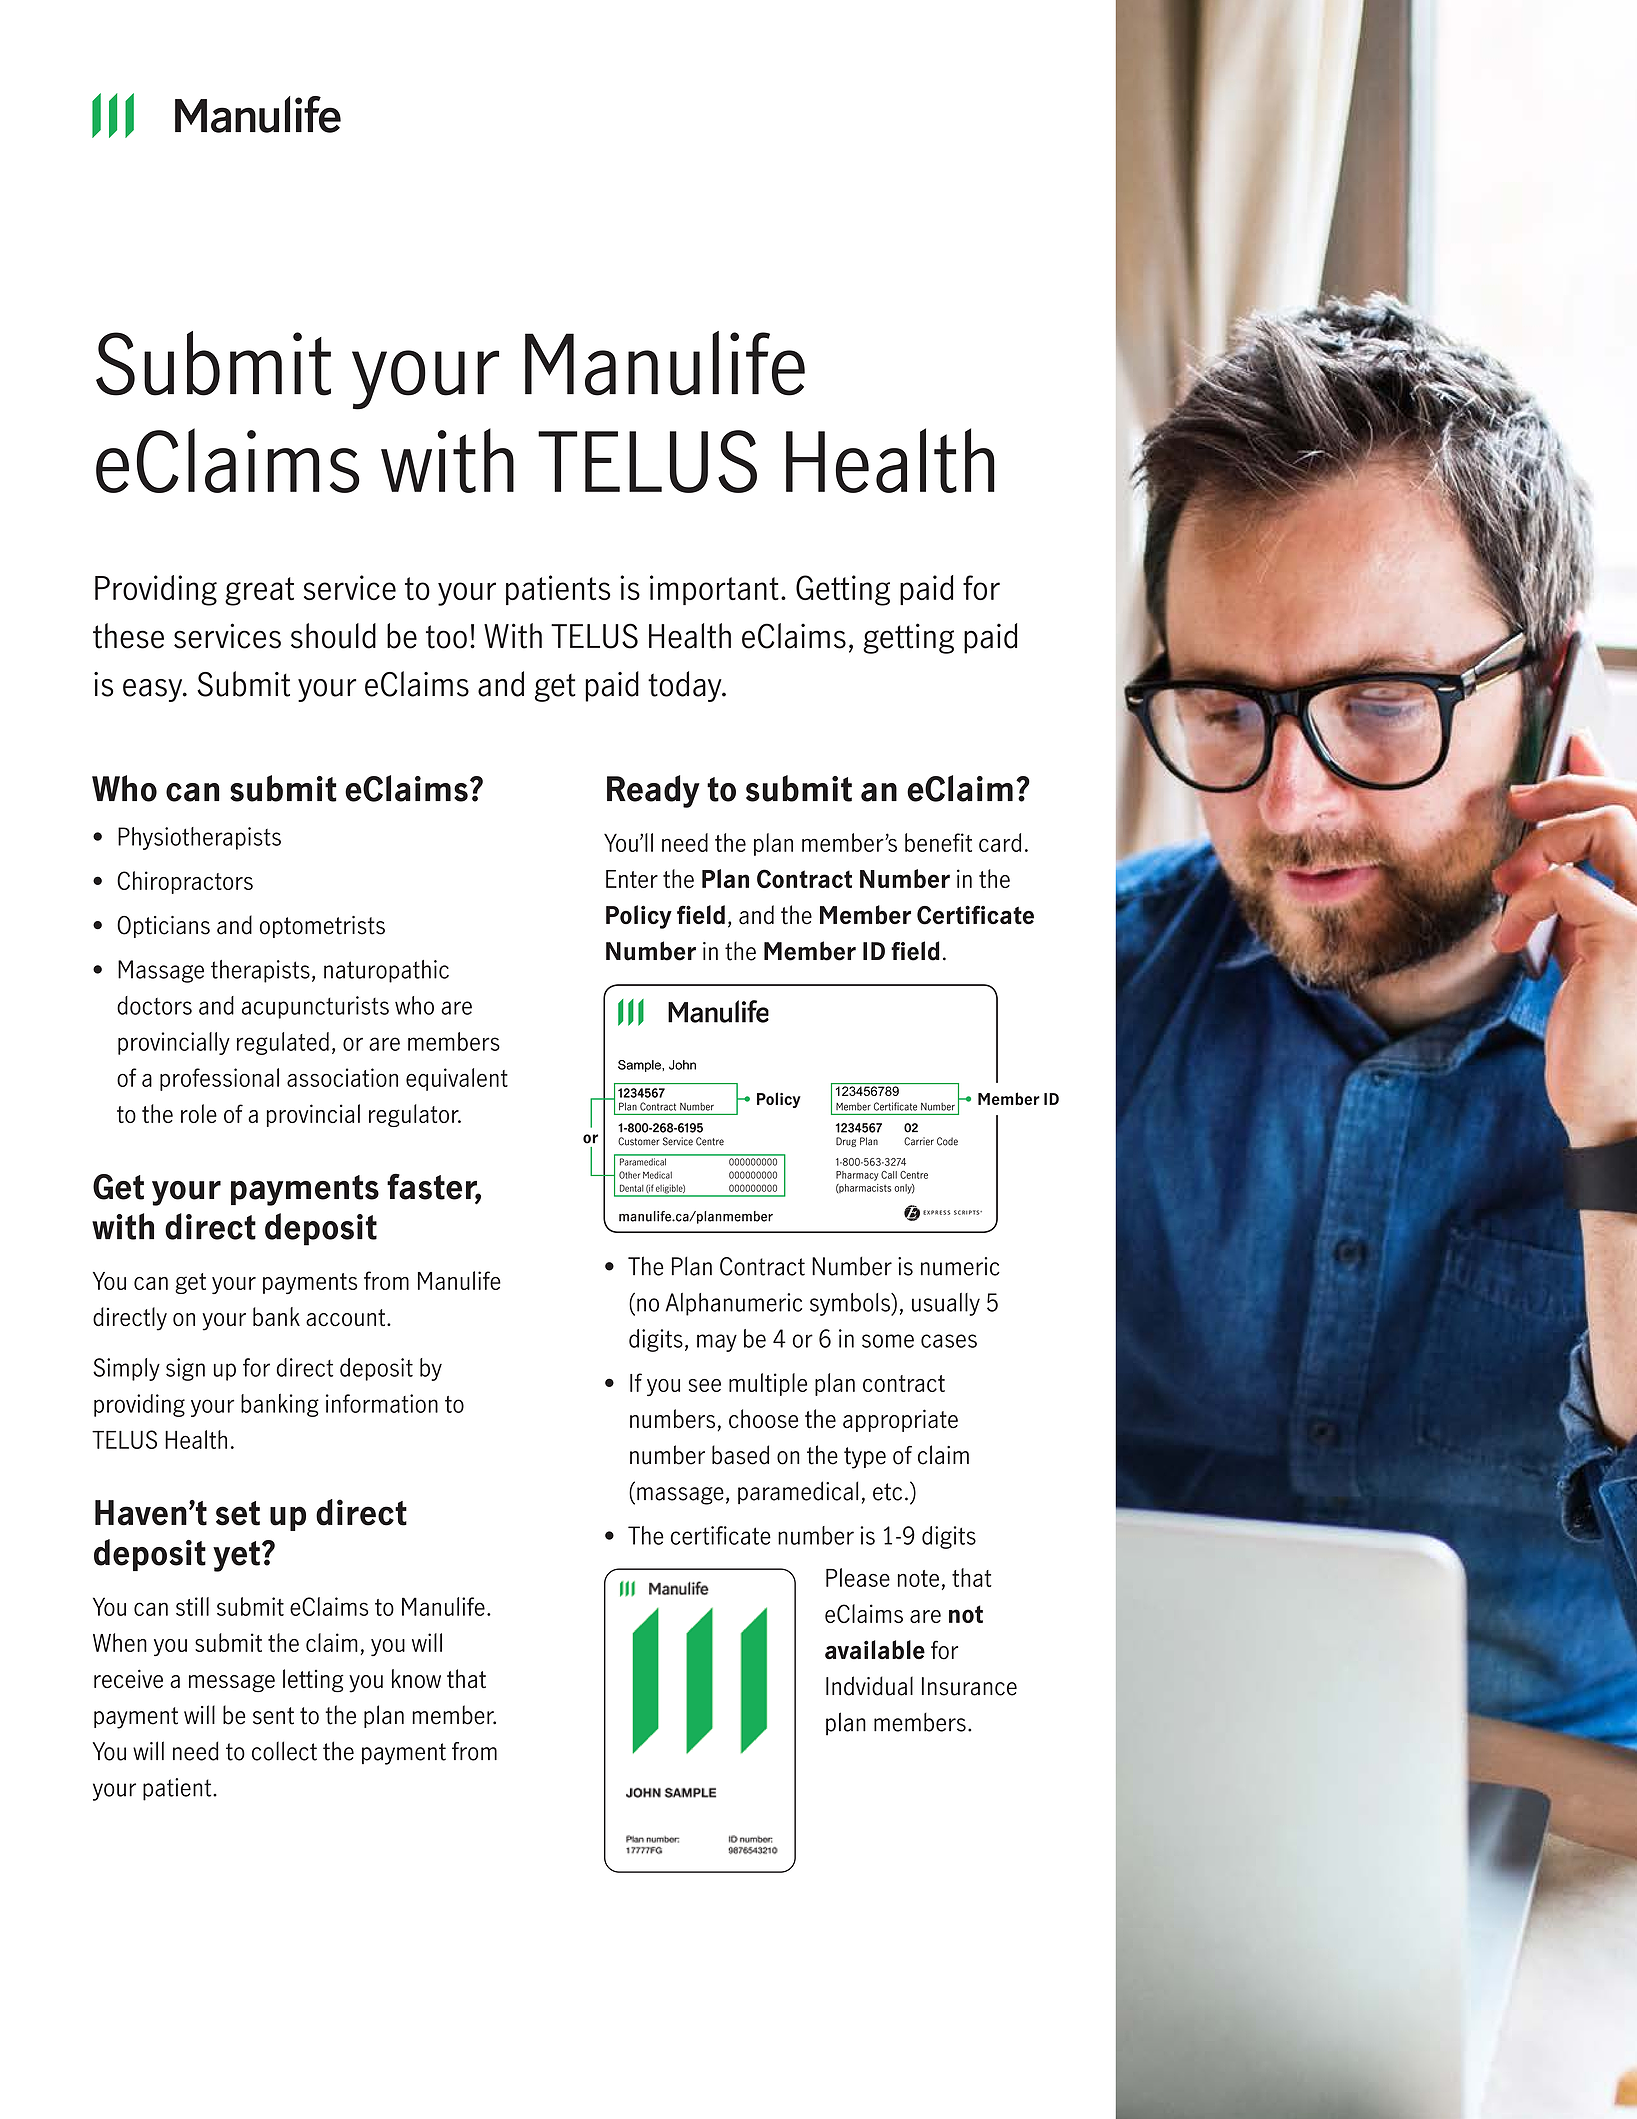 The image size is (1637, 2119). I want to click on may, so click(717, 1343).
